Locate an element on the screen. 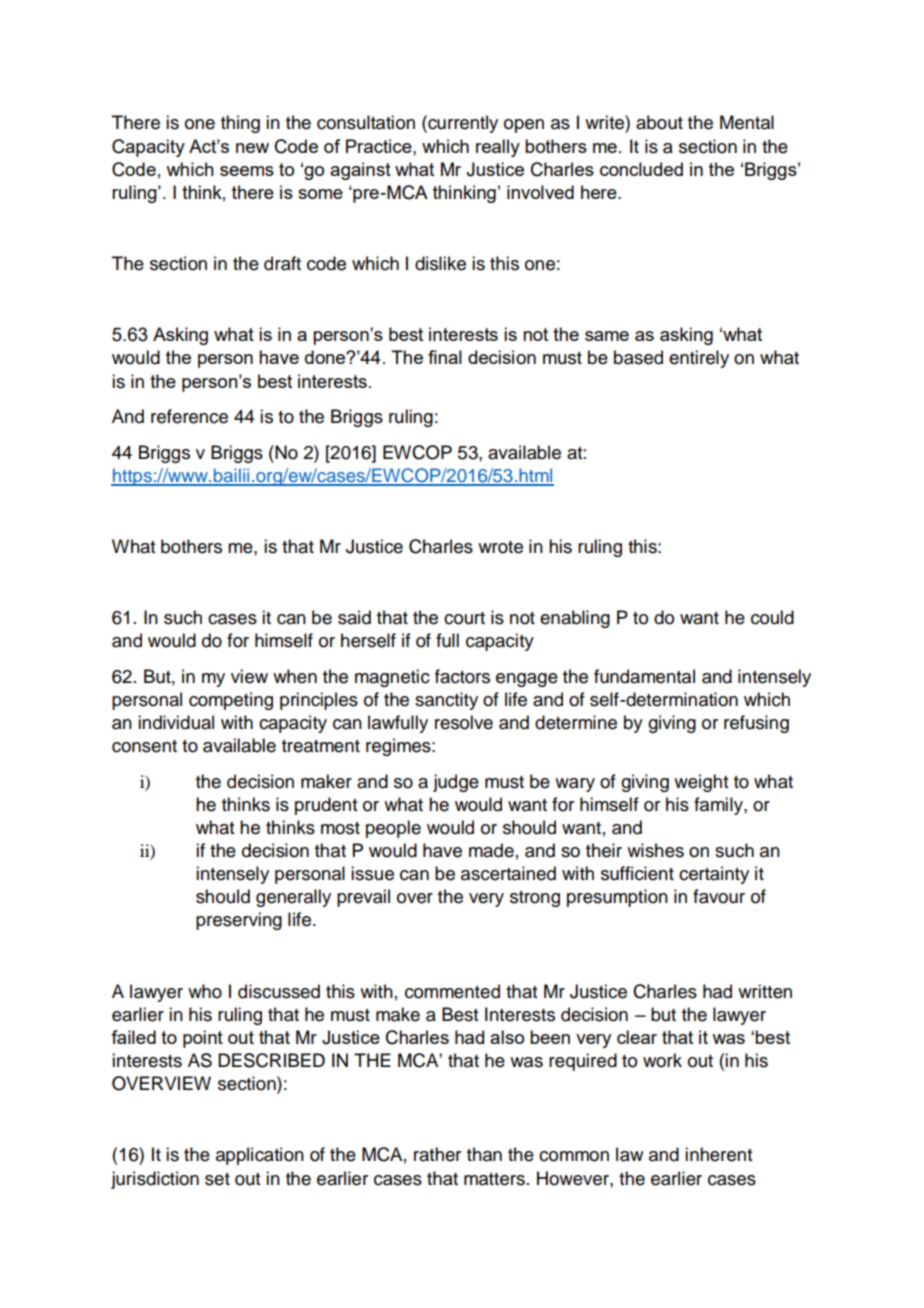  seems is located at coordinates (247, 171).
